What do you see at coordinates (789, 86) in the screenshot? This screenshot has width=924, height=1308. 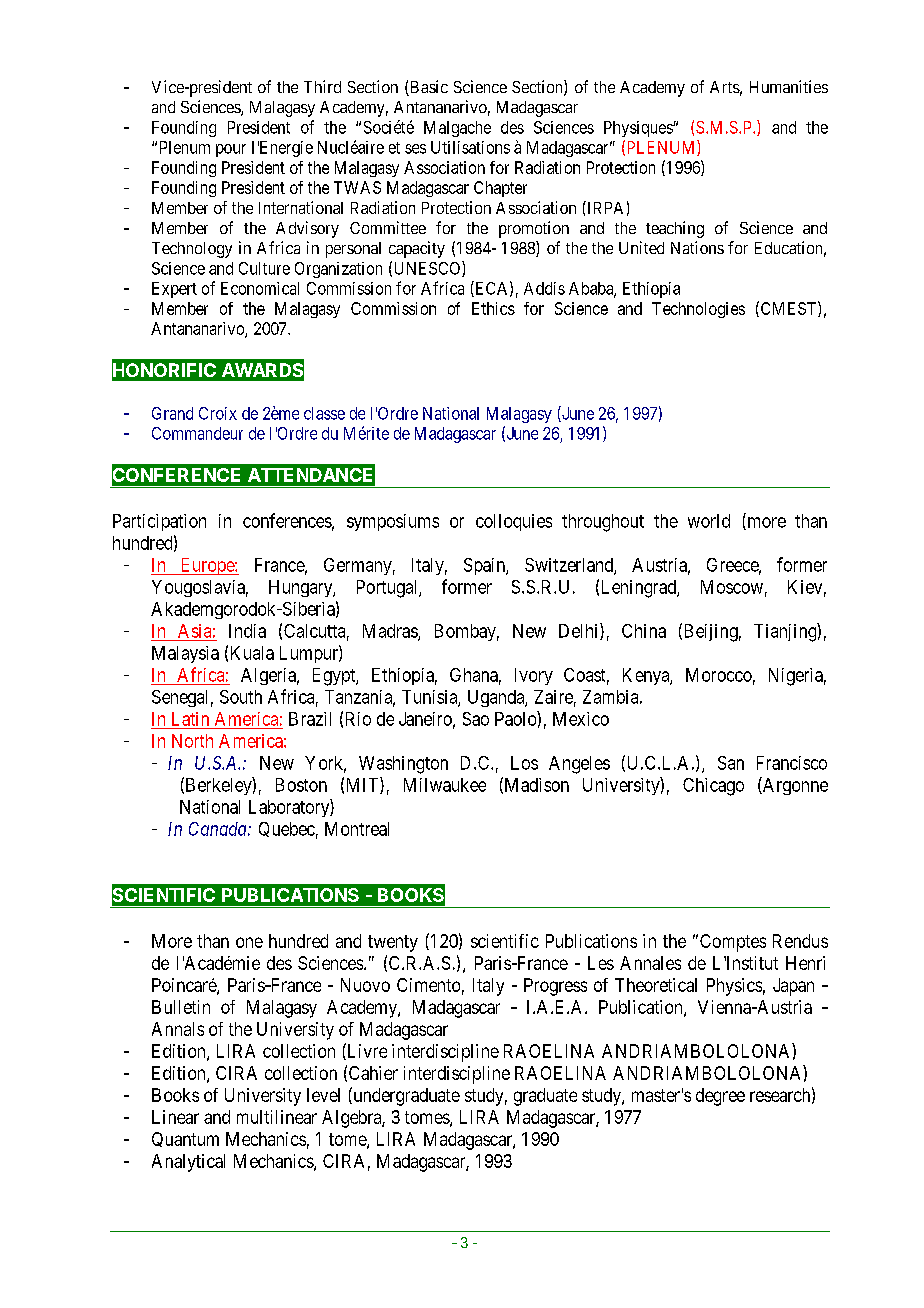 I see `Humanities` at bounding box center [789, 86].
